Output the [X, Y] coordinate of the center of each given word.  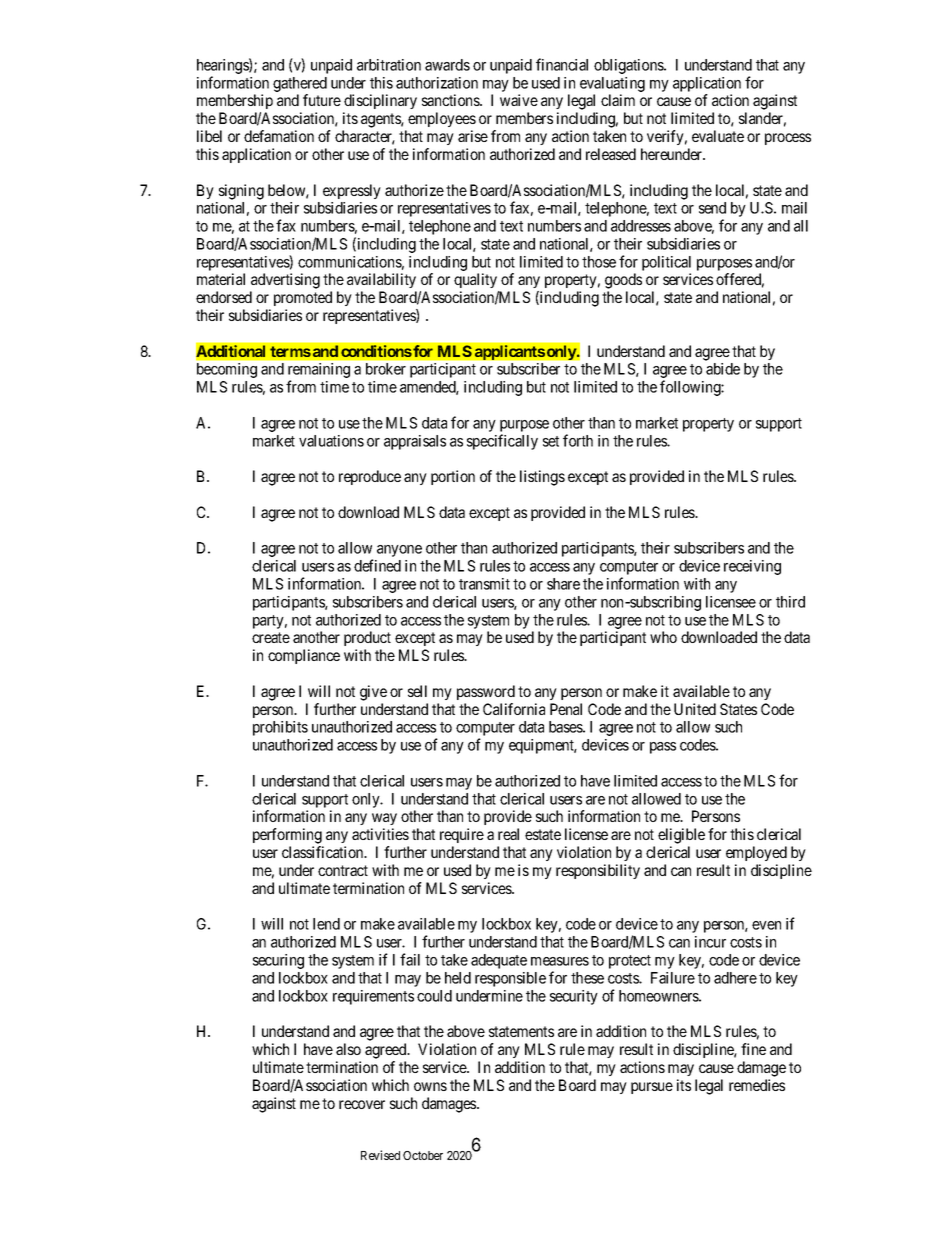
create [271, 637]
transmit [484, 584]
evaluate [718, 136]
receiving [752, 567]
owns [430, 1086]
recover [362, 1104]
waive [519, 100]
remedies [757, 1085]
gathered [300, 84]
